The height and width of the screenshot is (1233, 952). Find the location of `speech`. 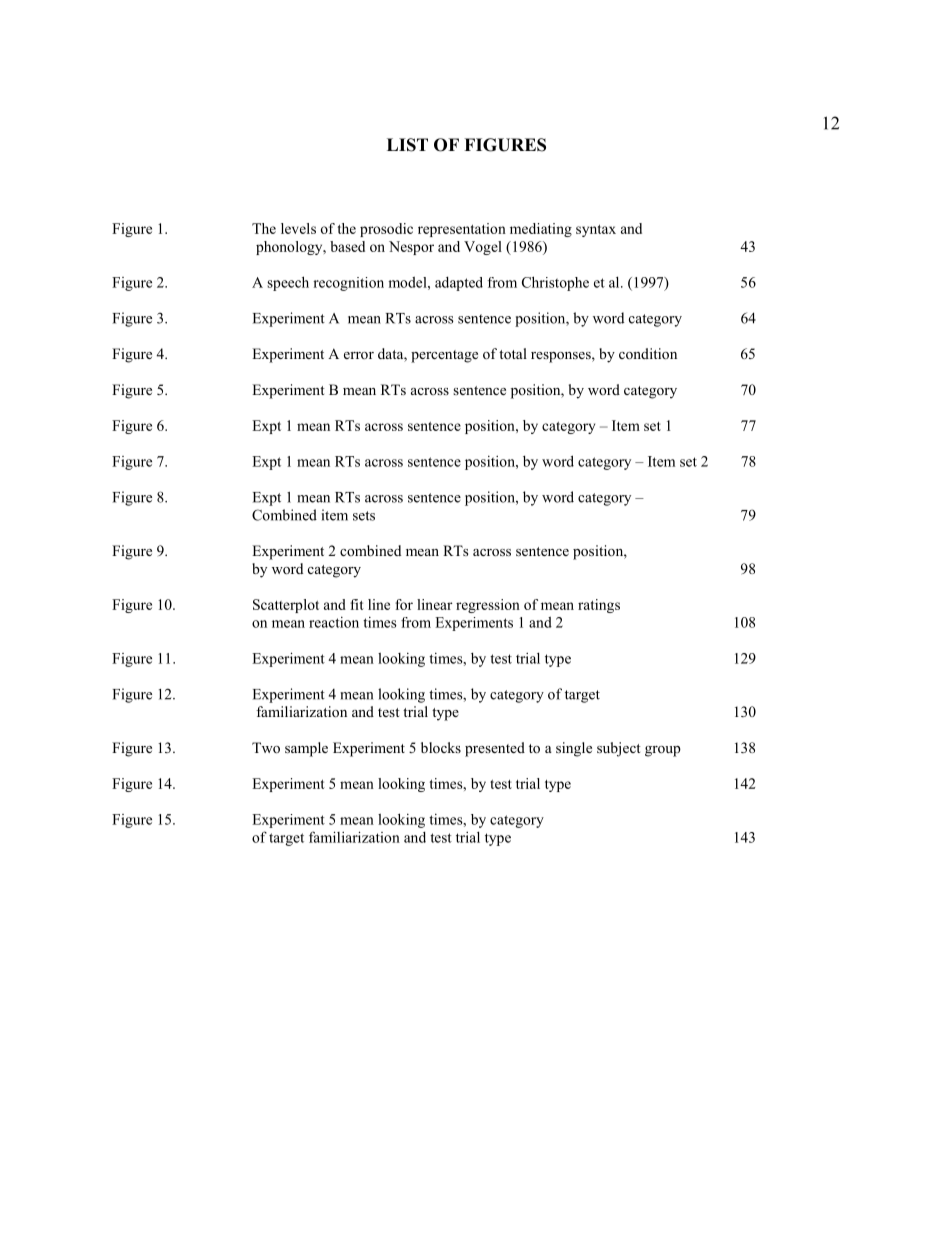

speech is located at coordinates (288, 283).
